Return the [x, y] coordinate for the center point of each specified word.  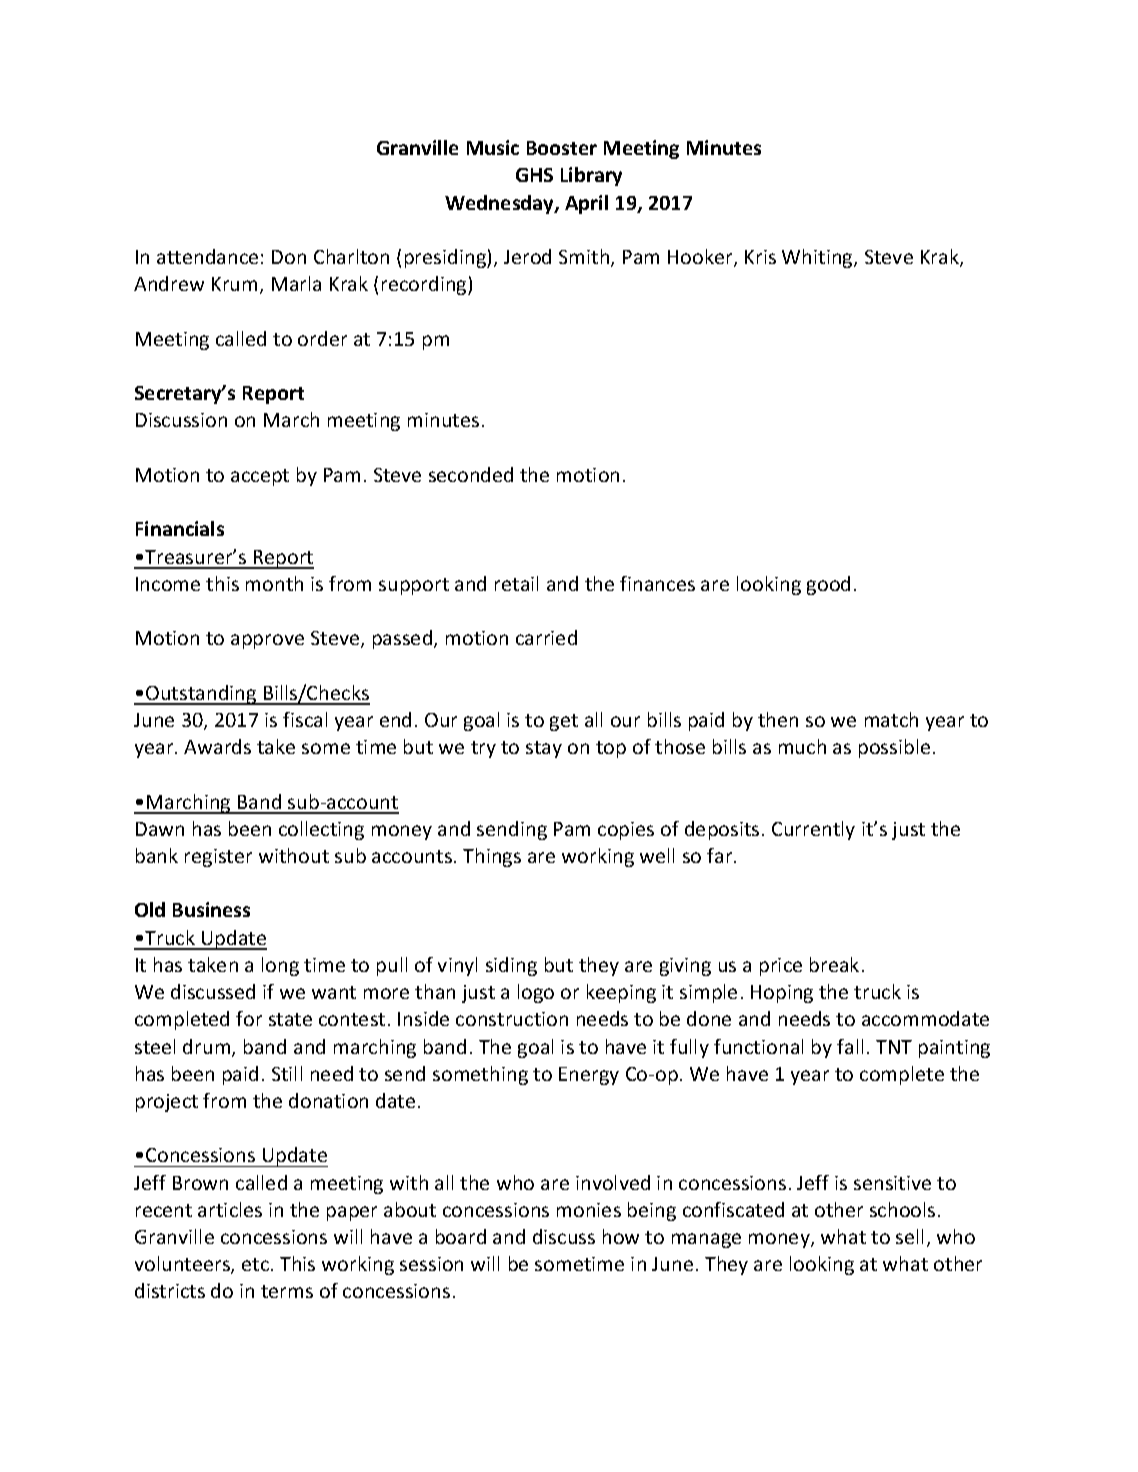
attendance [207, 256]
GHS [534, 175]
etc [255, 1264]
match [891, 719]
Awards [217, 746]
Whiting [818, 258]
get [564, 722]
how [621, 1236]
